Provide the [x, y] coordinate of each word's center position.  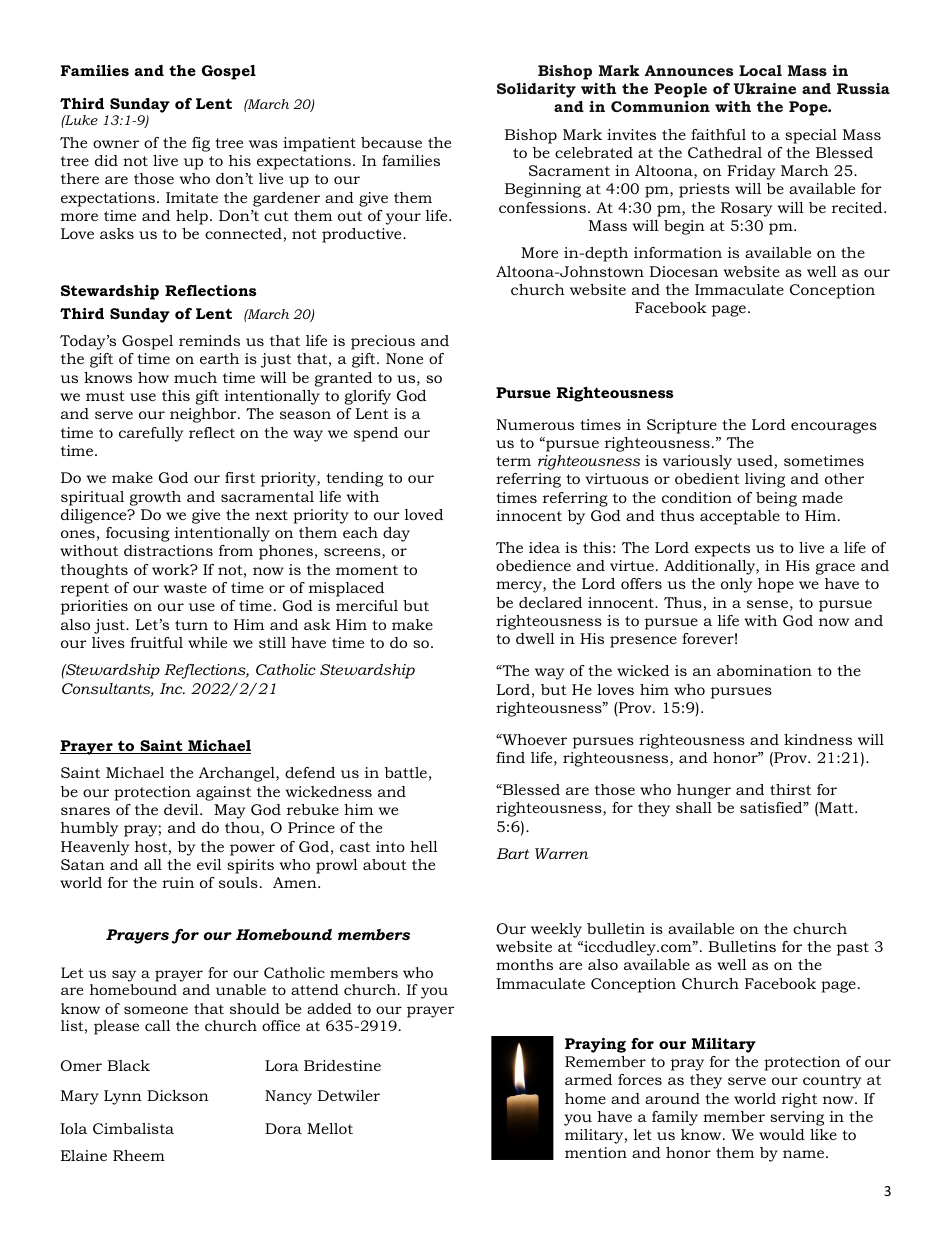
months [524, 964]
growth [155, 498]
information [678, 252]
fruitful [156, 642]
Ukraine [765, 88]
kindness [818, 739]
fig [201, 144]
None [404, 358]
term [513, 461]
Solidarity [536, 90]
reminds [209, 340]
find [510, 757]
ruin [178, 882]
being [776, 499]
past [853, 949]
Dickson [178, 1095]
